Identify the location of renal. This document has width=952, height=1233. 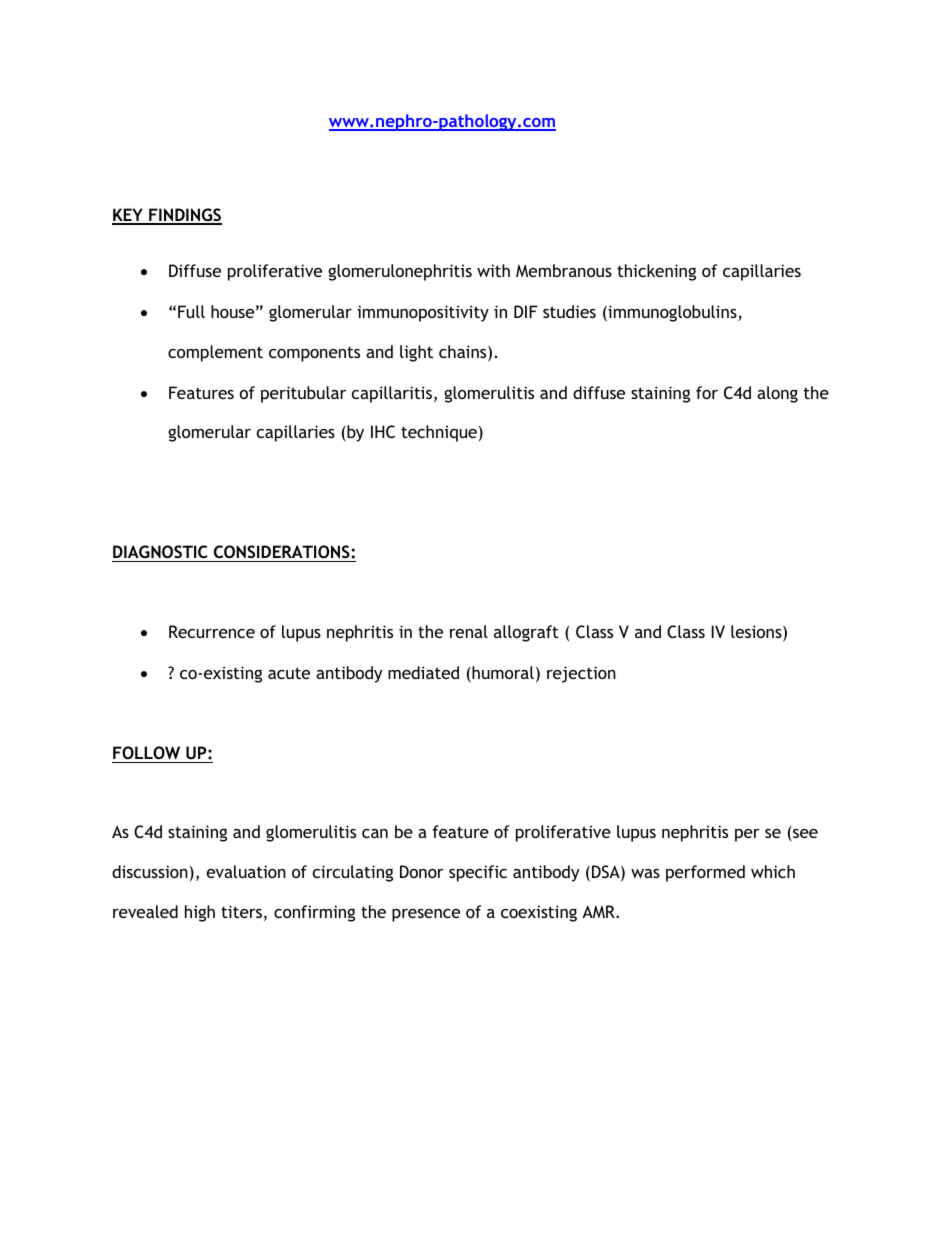
(469, 631).
